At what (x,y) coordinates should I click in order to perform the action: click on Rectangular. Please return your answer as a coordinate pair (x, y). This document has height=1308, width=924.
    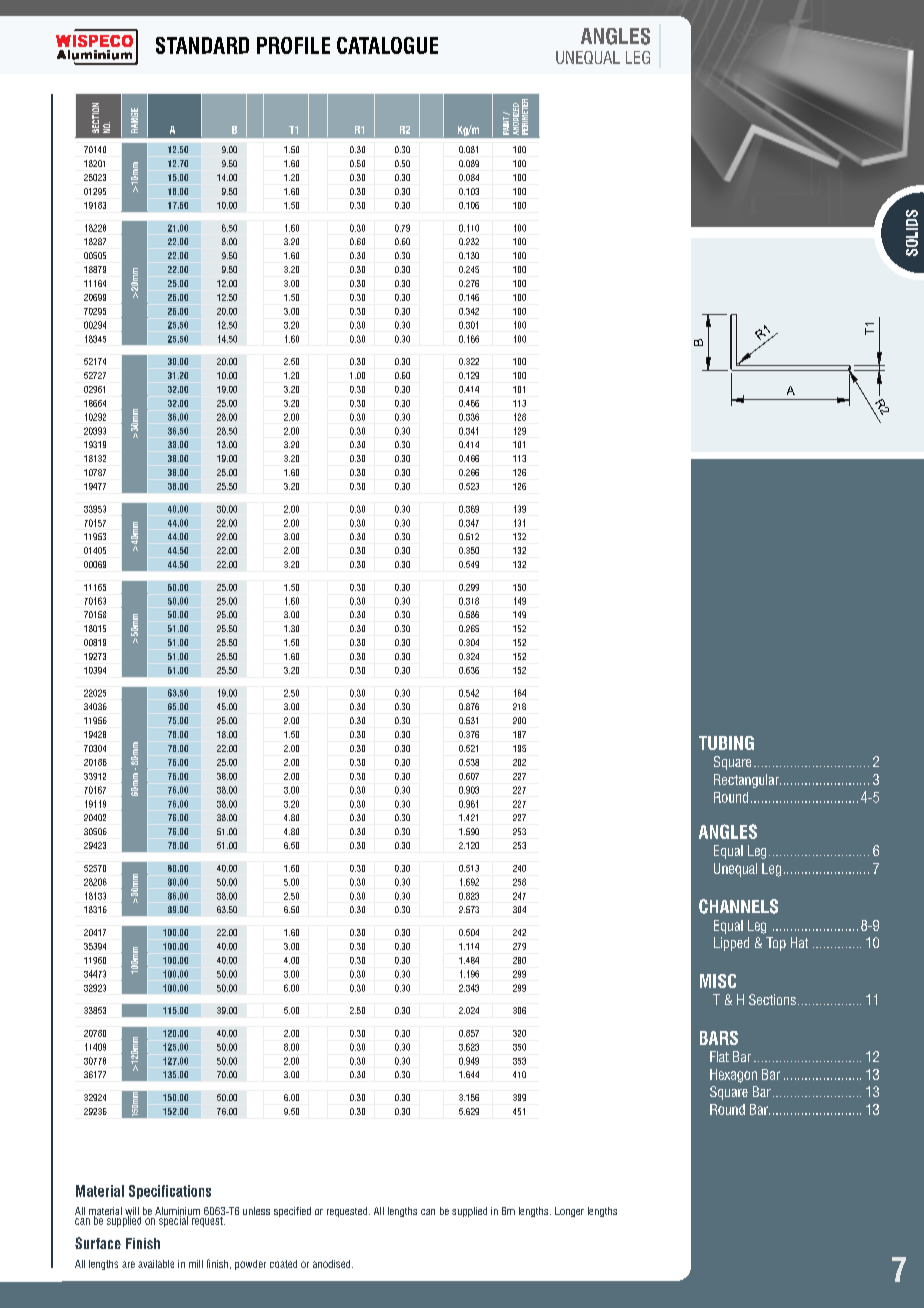
    Looking at the image, I should click on (747, 781).
